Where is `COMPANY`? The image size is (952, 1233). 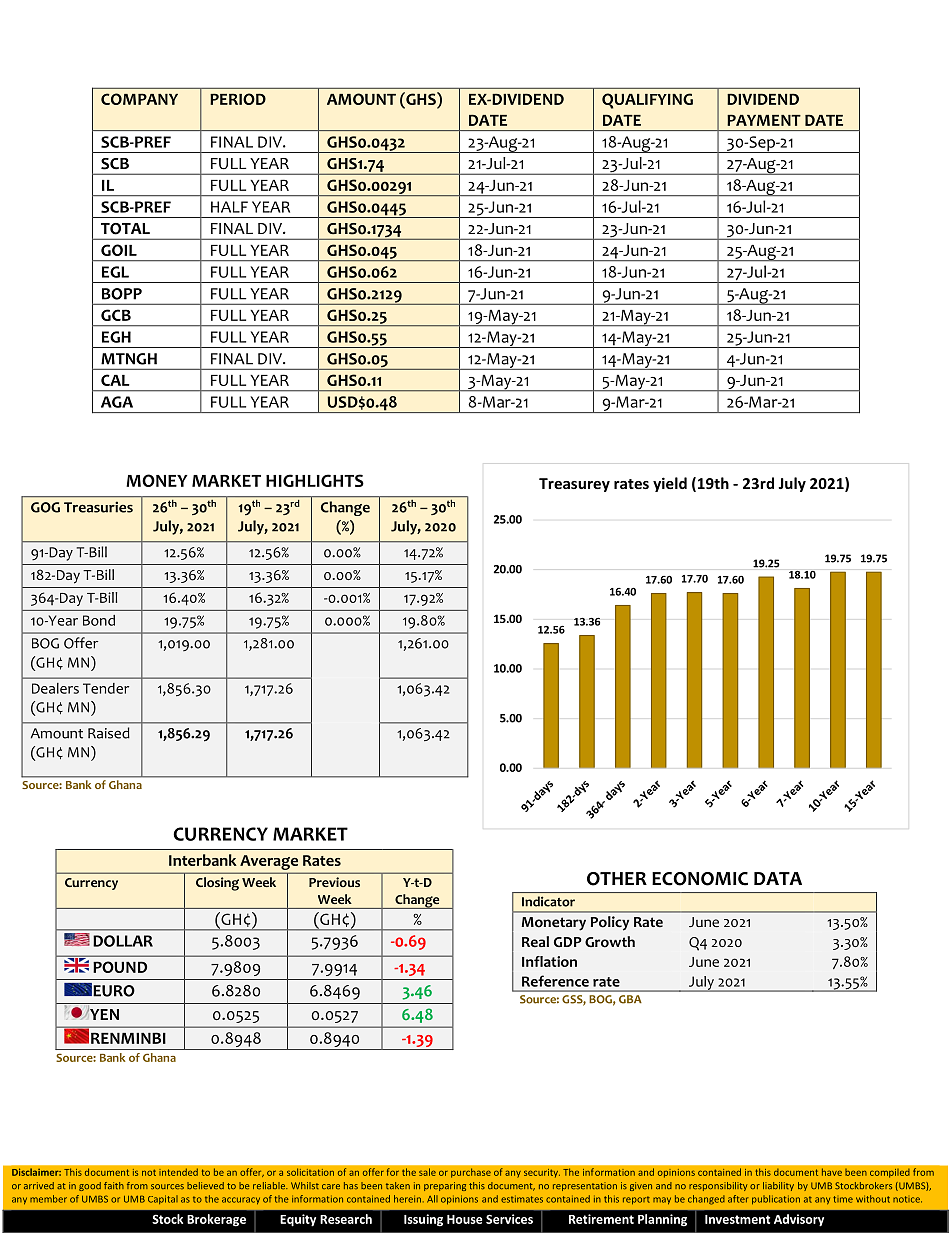
COMPANY is located at coordinates (139, 99).
